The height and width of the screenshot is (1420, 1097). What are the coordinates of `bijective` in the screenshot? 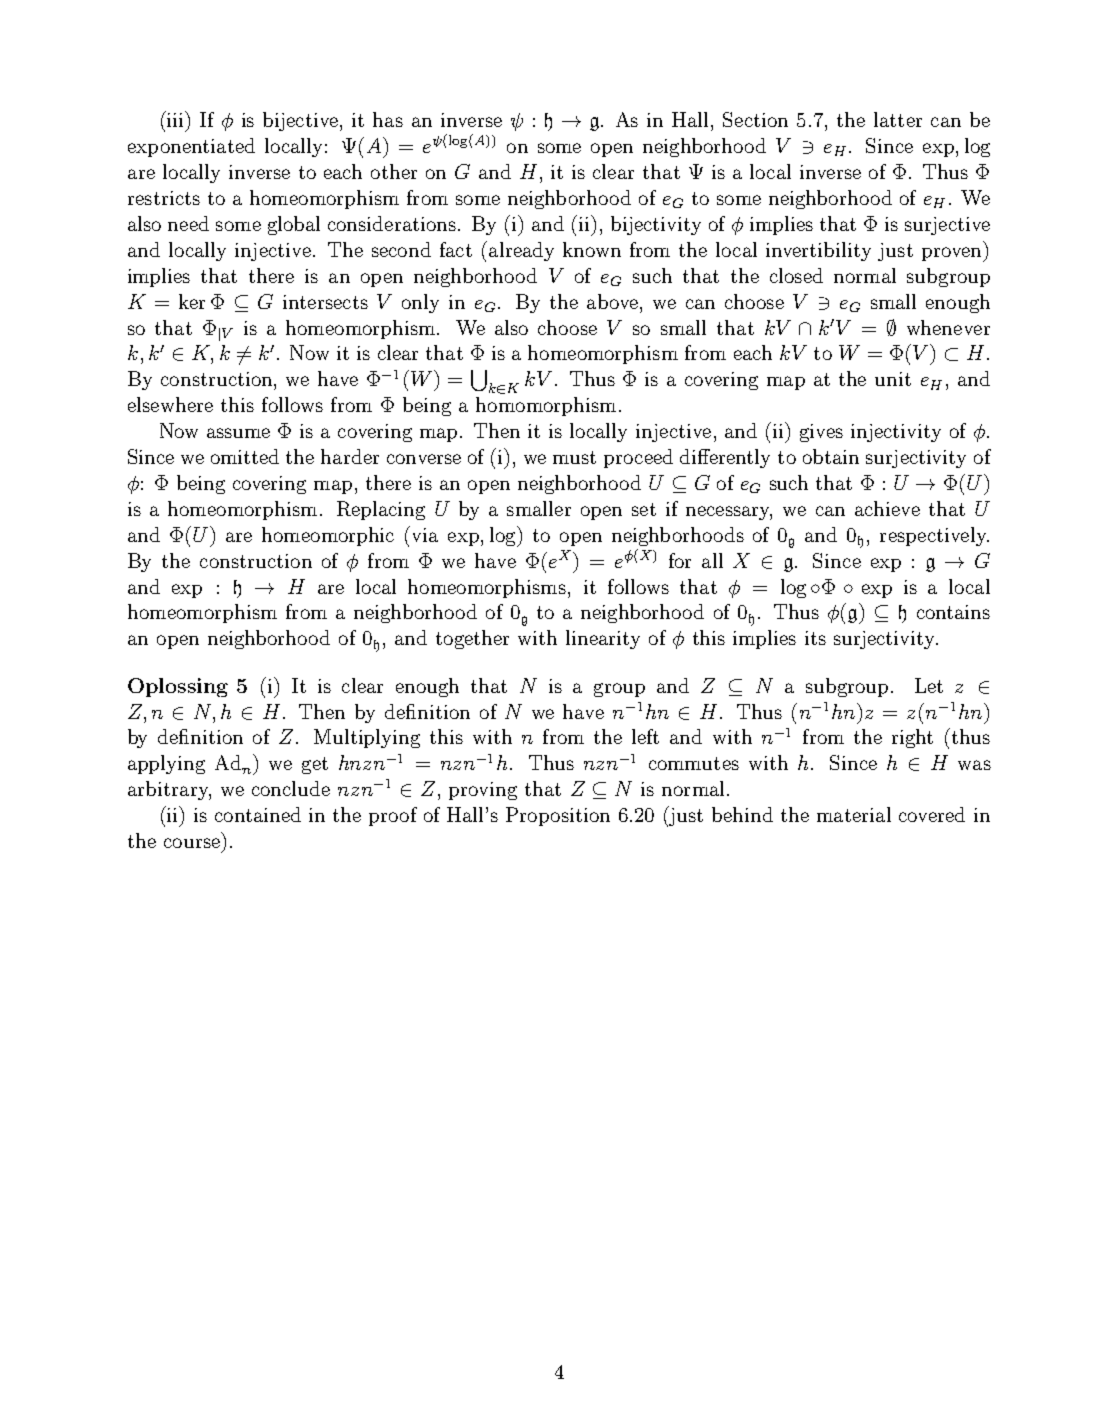 It's located at (300, 121).
